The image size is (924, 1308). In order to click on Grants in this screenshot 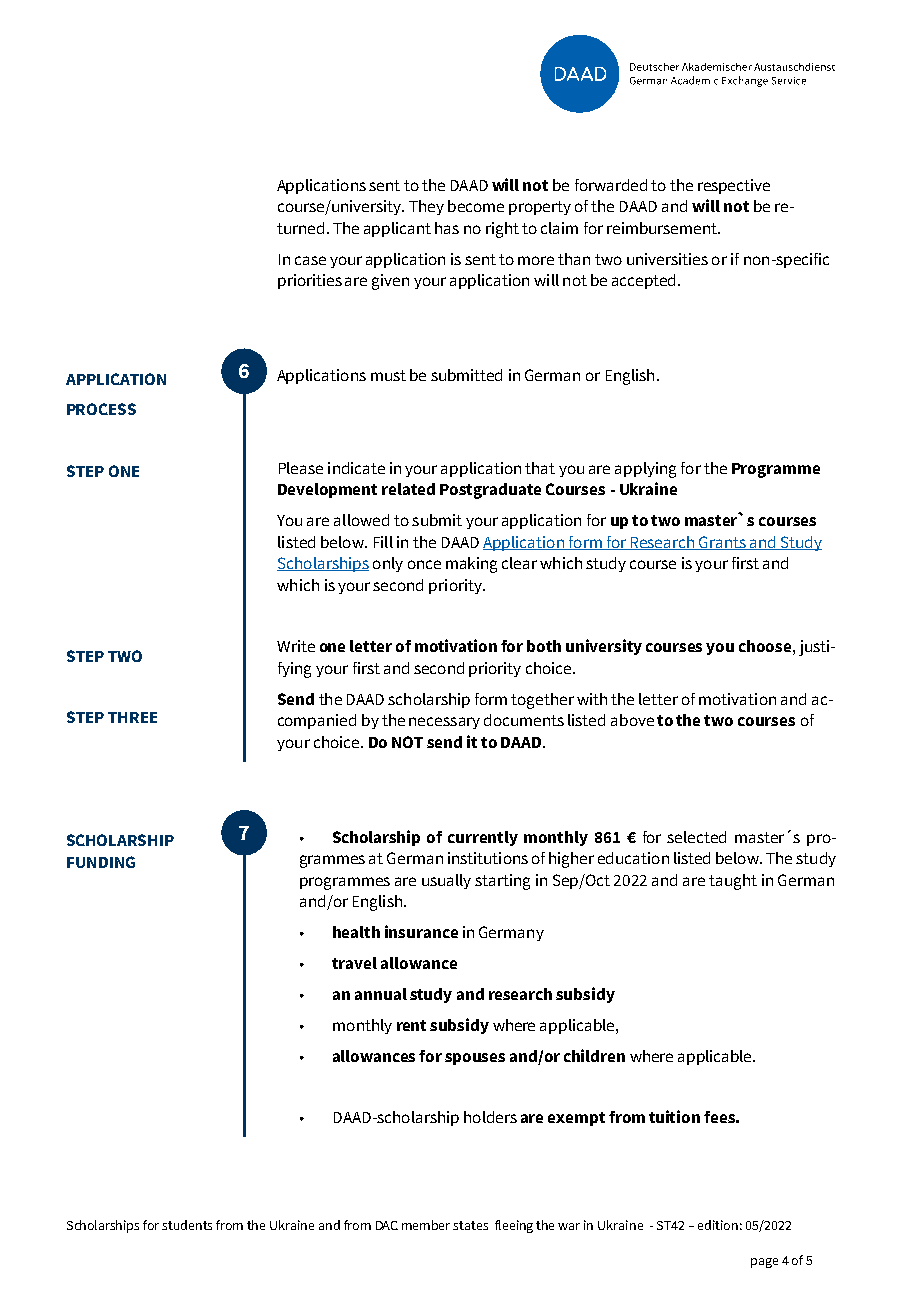, I will do `click(722, 543)`.
